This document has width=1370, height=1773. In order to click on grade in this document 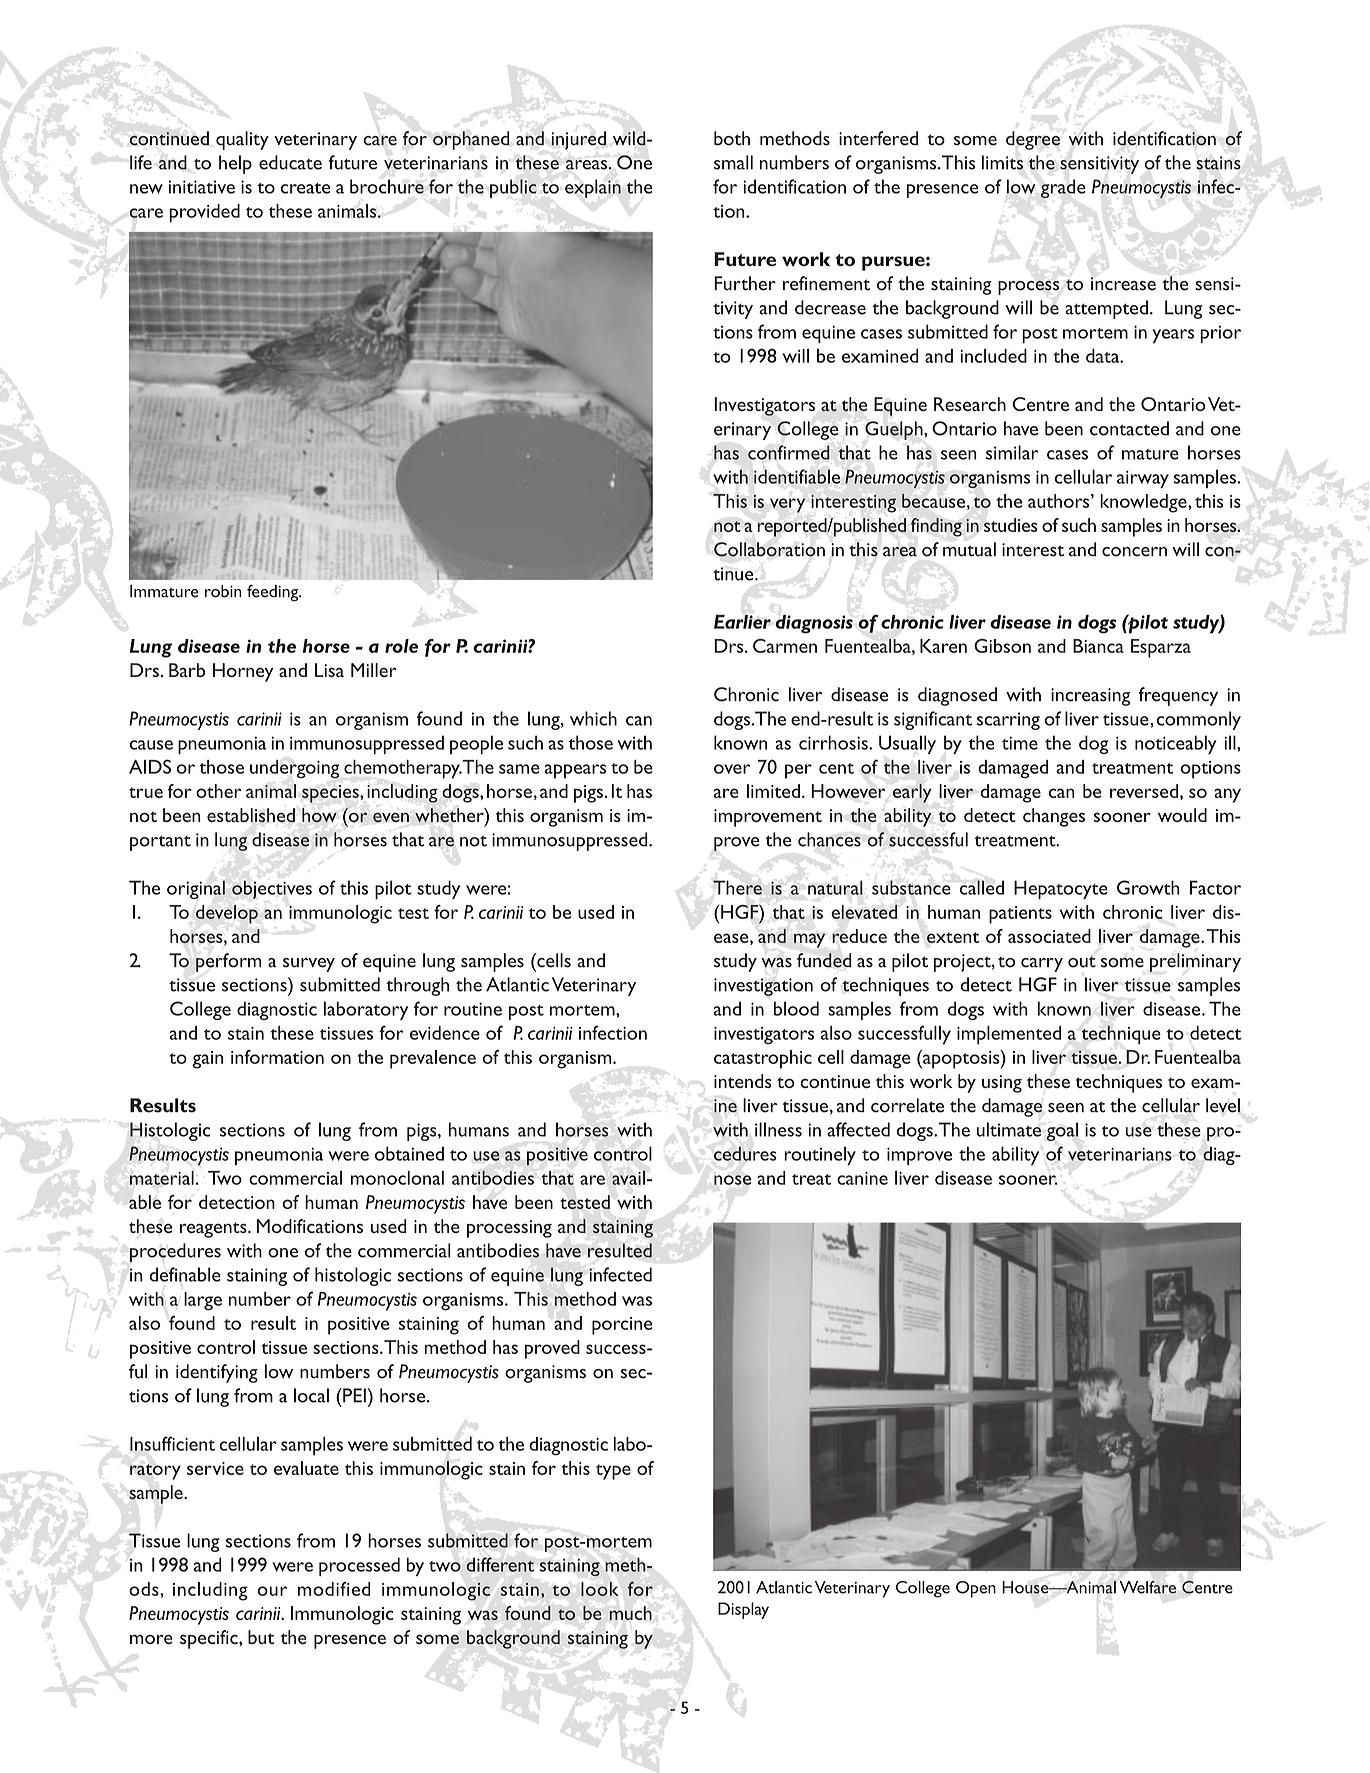, I will do `click(1063, 188)`.
